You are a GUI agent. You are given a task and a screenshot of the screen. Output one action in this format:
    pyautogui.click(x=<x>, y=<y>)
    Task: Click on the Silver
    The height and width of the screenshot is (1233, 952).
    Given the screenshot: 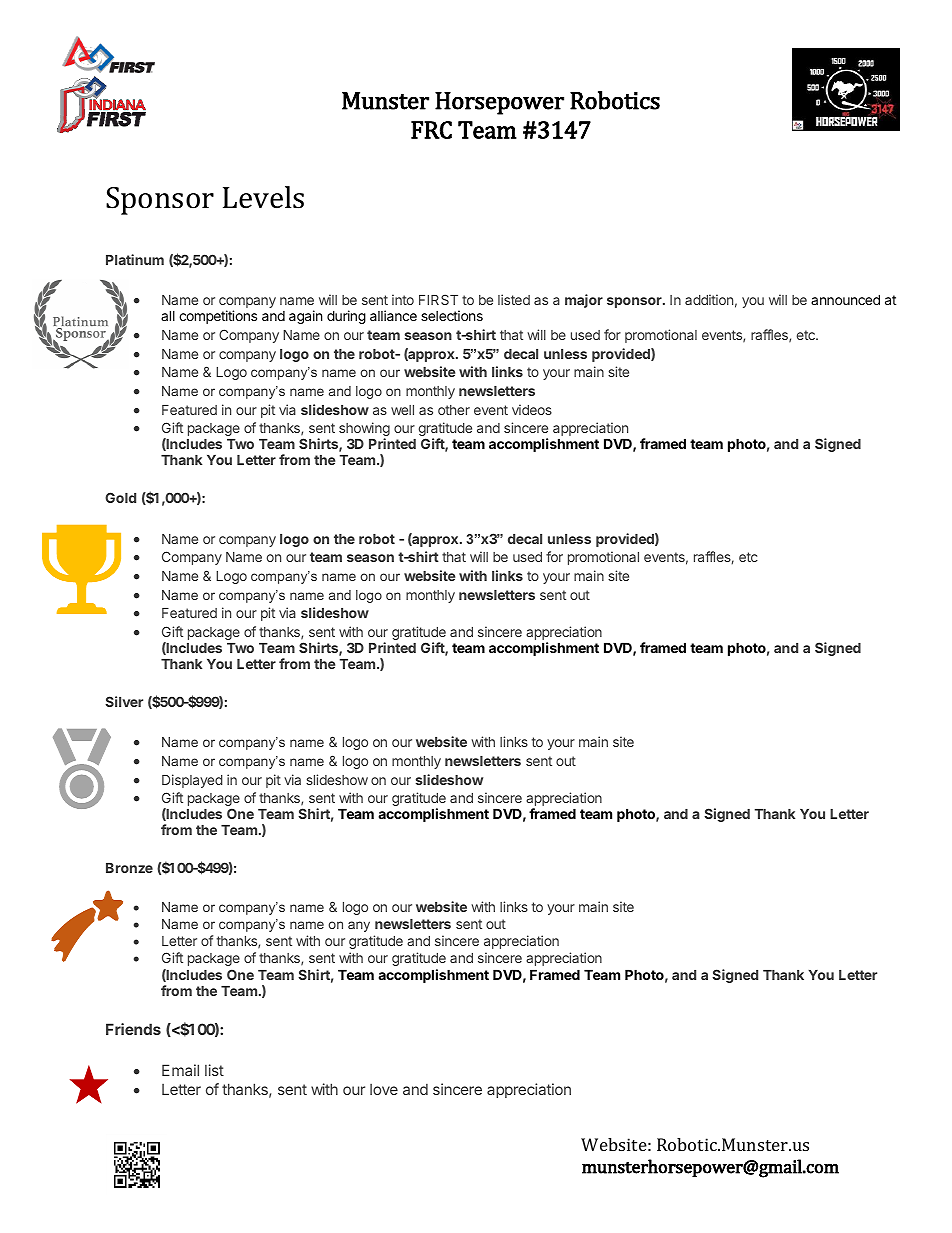 What is the action you would take?
    pyautogui.click(x=124, y=701)
